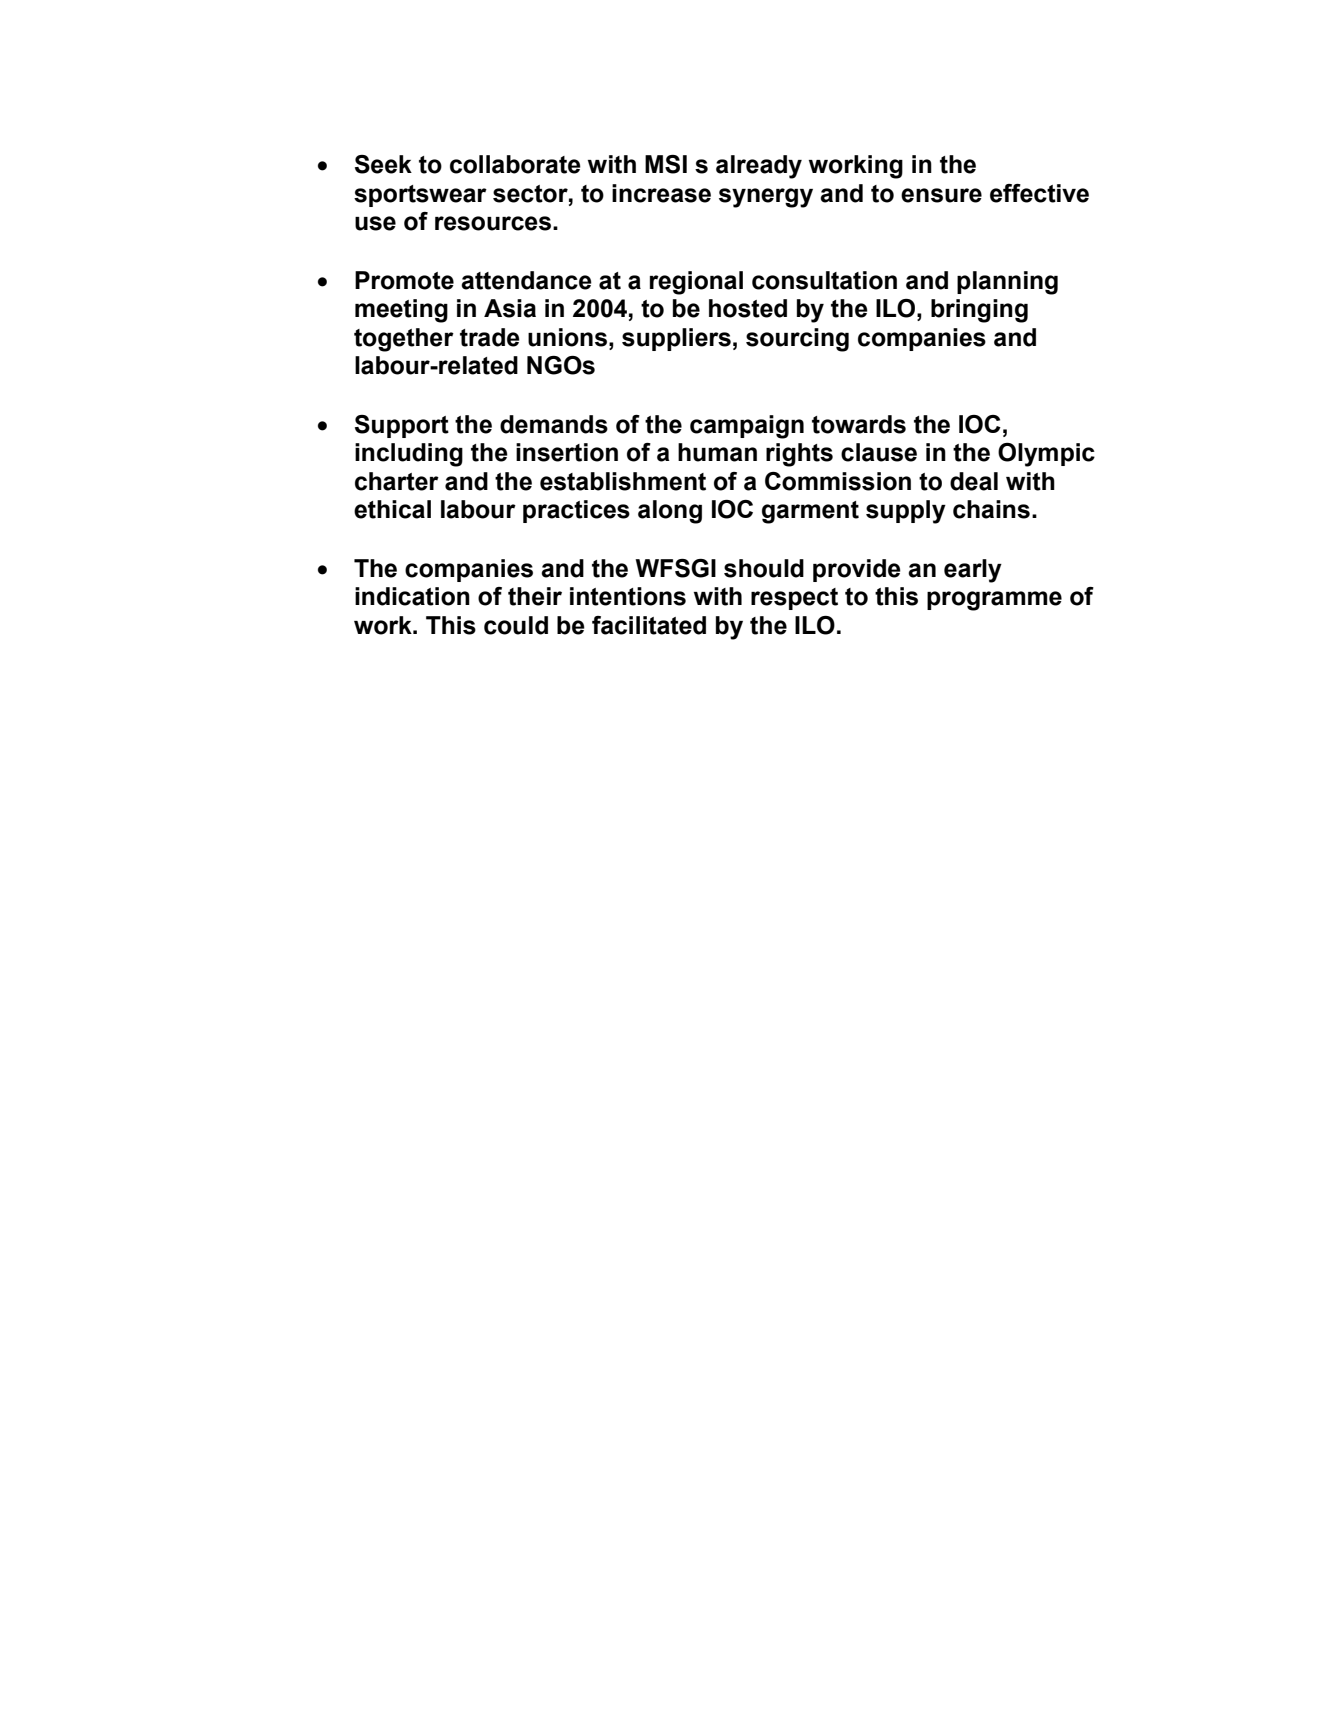 Image resolution: width=1342 pixels, height=1736 pixels. Describe the element at coordinates (747, 427) in the screenshot. I see `campaign` at that location.
